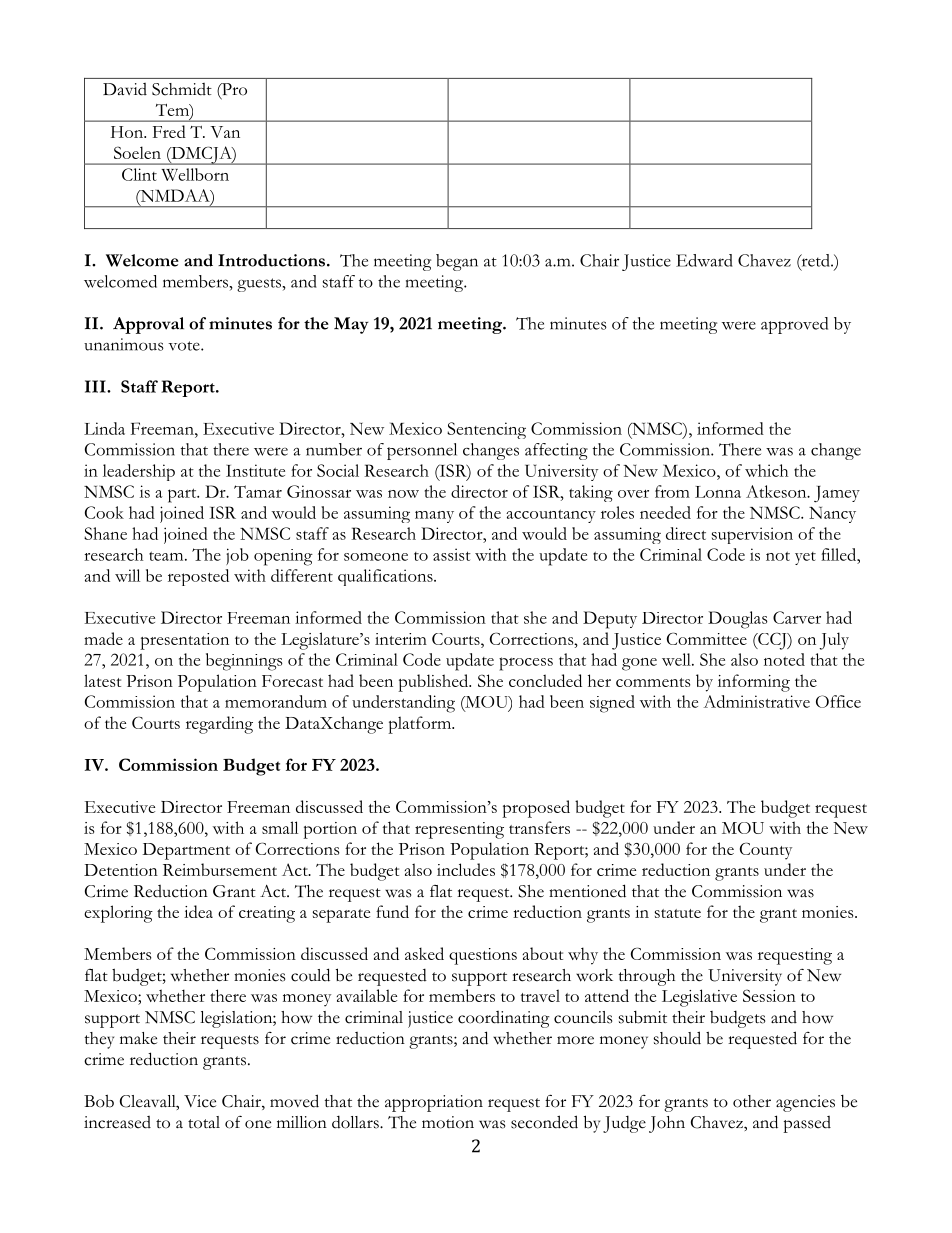  What do you see at coordinates (434, 1103) in the image?
I see `appropriation` at bounding box center [434, 1103].
